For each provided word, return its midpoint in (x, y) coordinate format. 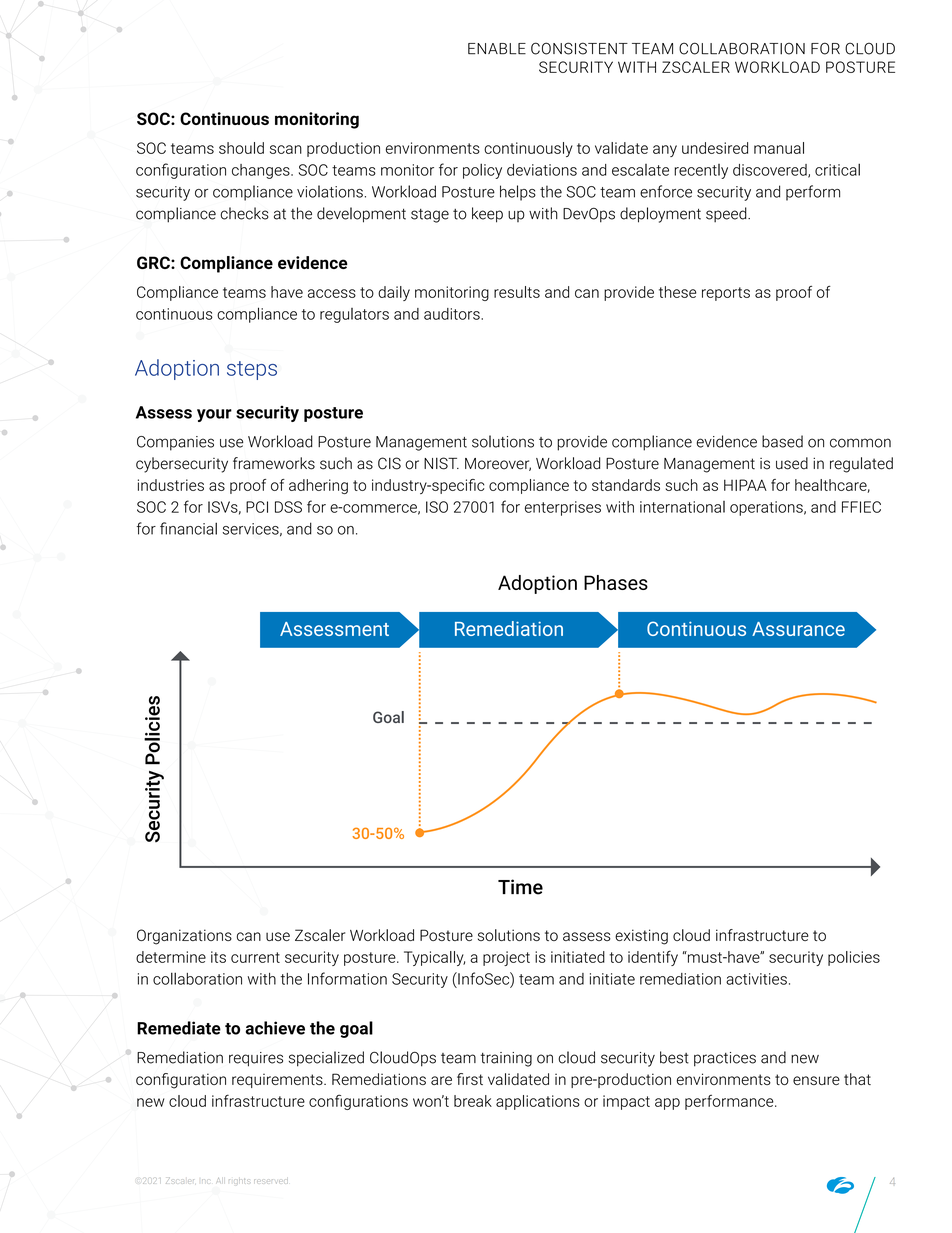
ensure (816, 1080)
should (241, 148)
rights (238, 1180)
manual (779, 148)
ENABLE (497, 49)
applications (538, 1102)
